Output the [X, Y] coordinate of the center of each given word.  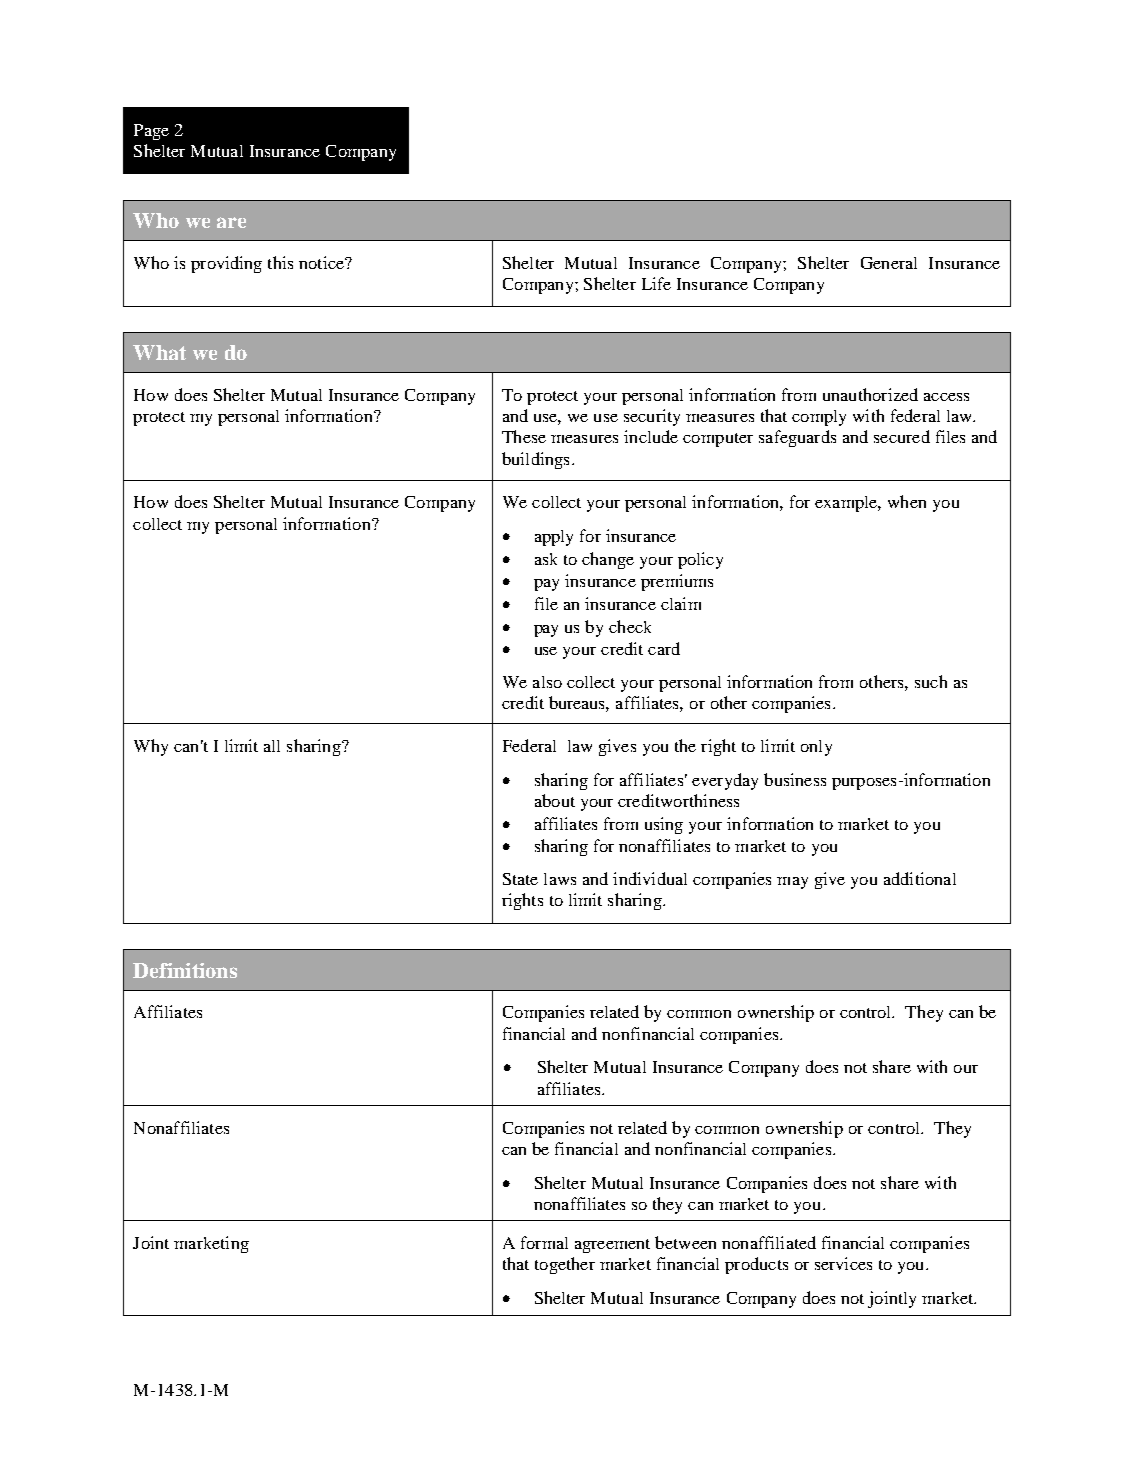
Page [151, 132]
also [547, 682]
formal [544, 1242]
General [889, 263]
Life [656, 283]
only [816, 748]
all [272, 746]
